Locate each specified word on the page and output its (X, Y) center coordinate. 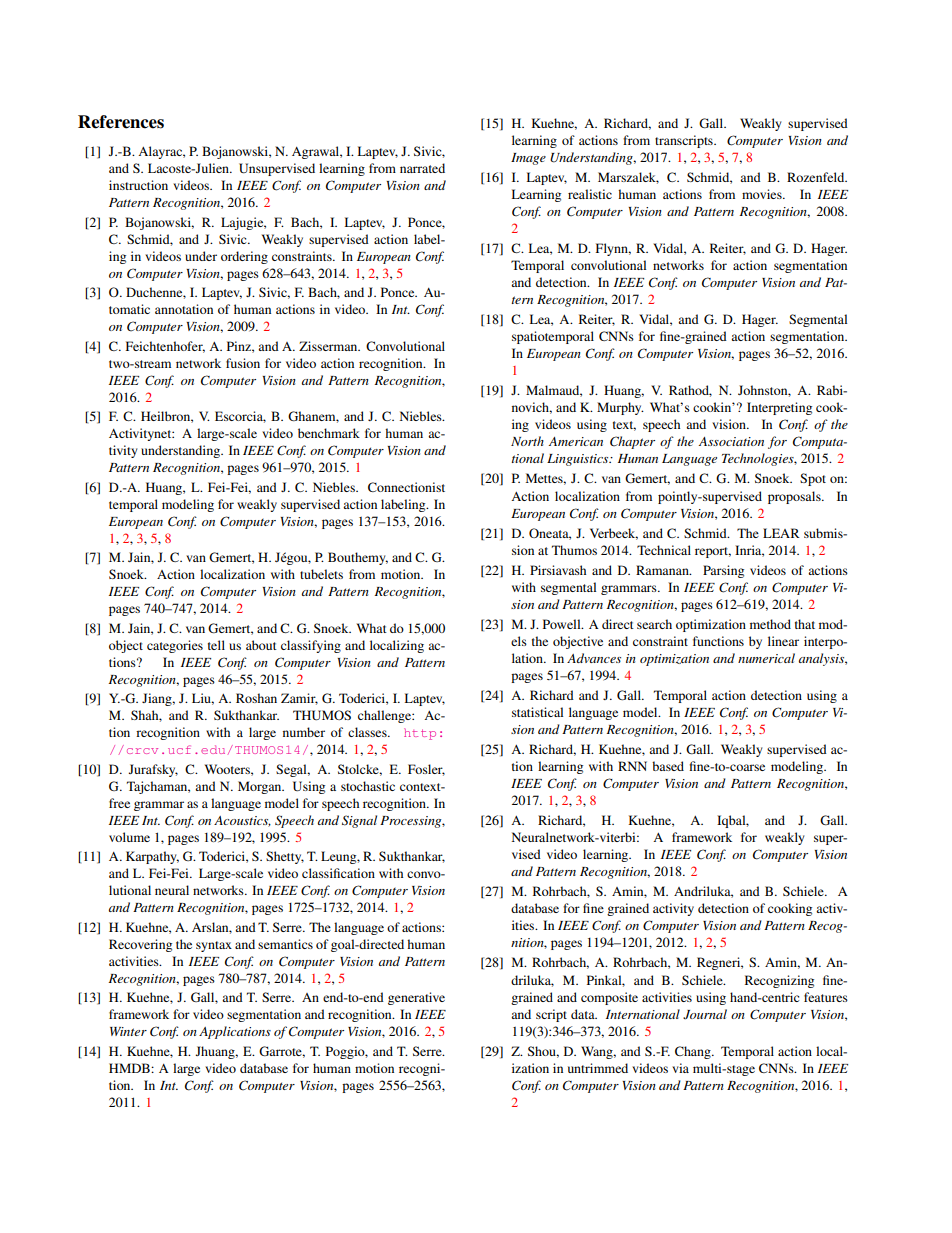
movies (763, 194)
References (121, 122)
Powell (563, 624)
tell (216, 645)
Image (528, 159)
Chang (694, 1052)
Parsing (723, 571)
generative (416, 998)
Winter (128, 1031)
